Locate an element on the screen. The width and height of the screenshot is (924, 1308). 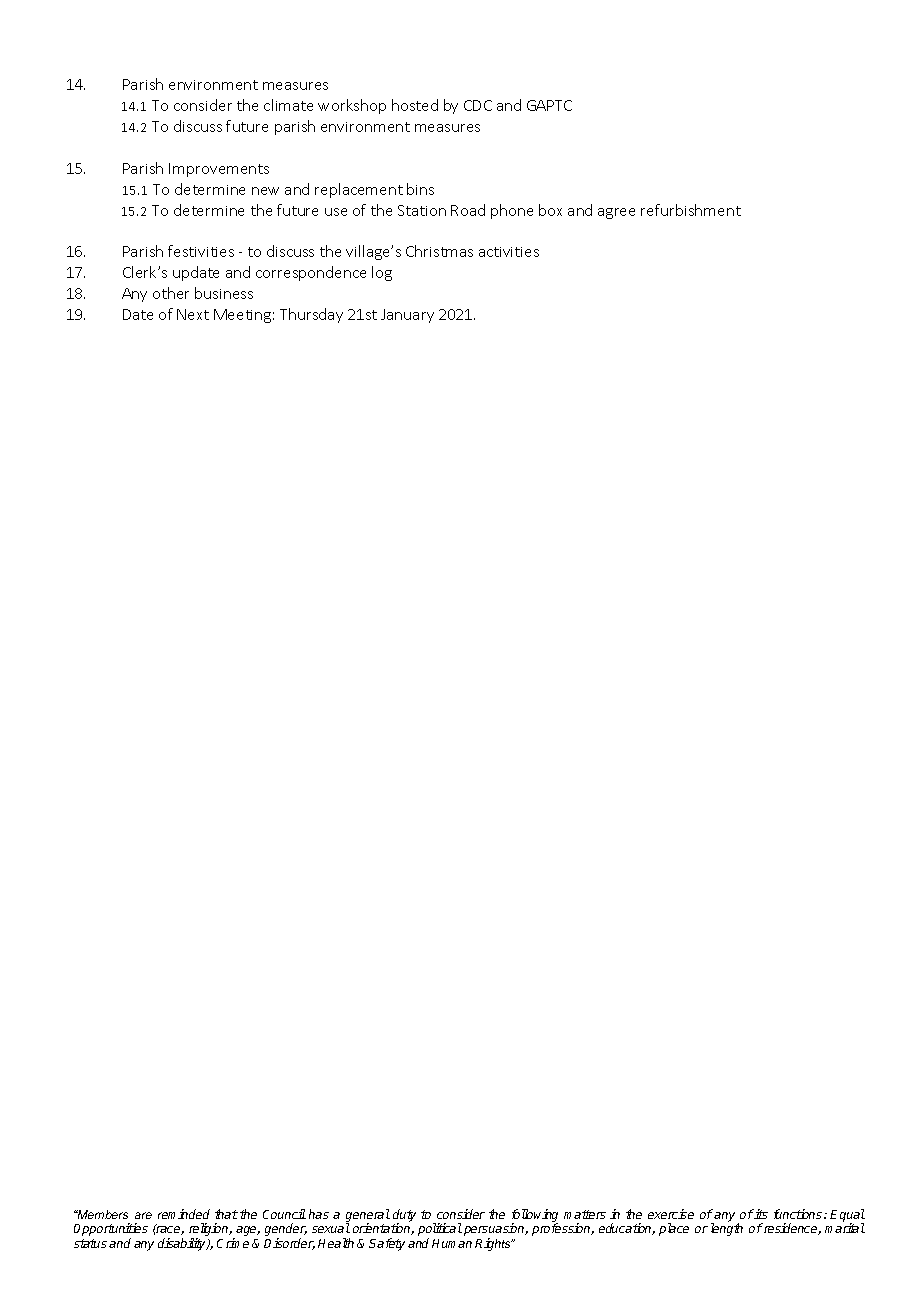
reminded is located at coordinates (184, 1214).
